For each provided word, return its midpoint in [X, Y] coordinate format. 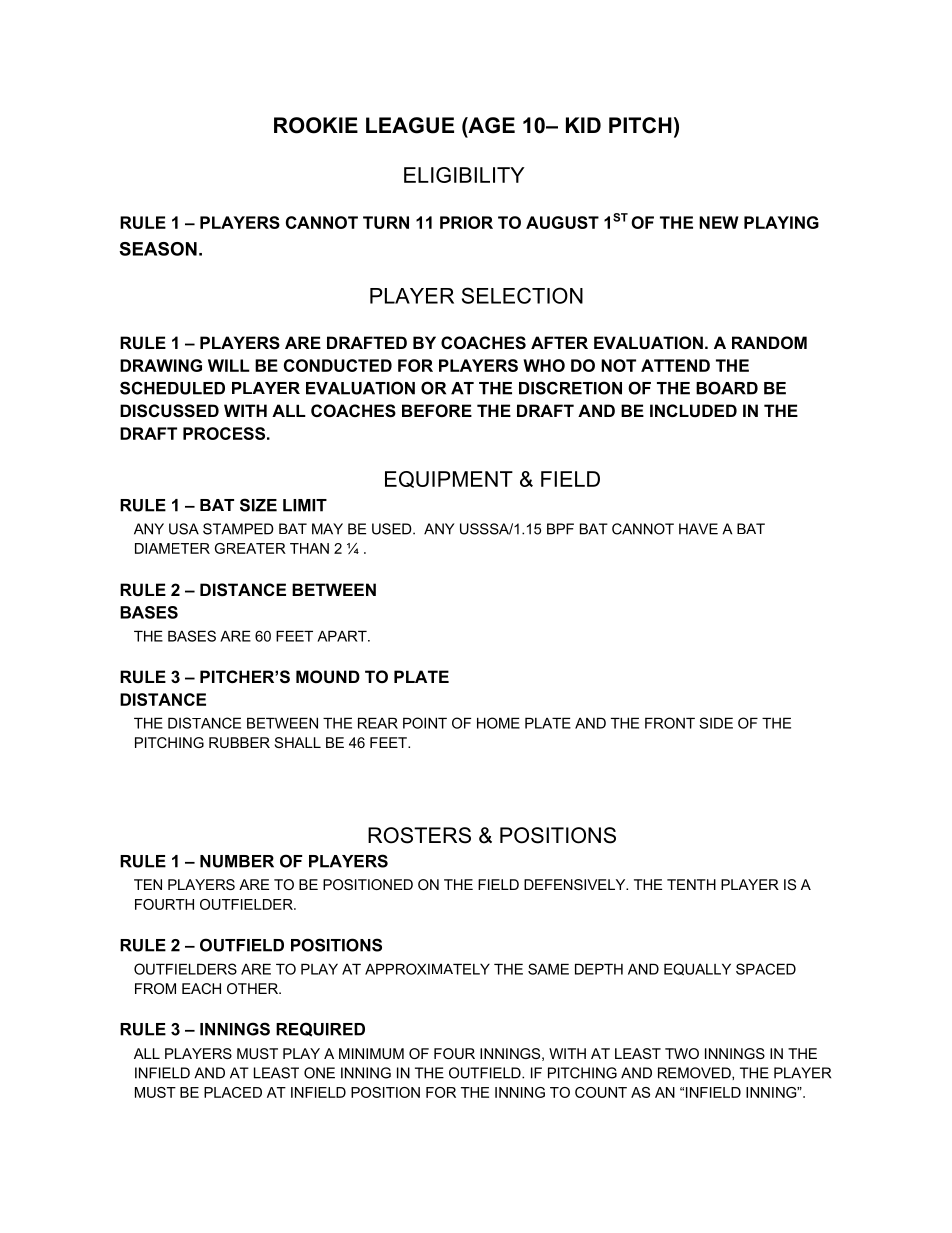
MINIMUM [371, 1053]
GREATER [250, 548]
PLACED [233, 1092]
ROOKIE [316, 125]
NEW [719, 222]
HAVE [698, 529]
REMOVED [695, 1073]
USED [393, 529]
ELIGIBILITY [464, 175]
